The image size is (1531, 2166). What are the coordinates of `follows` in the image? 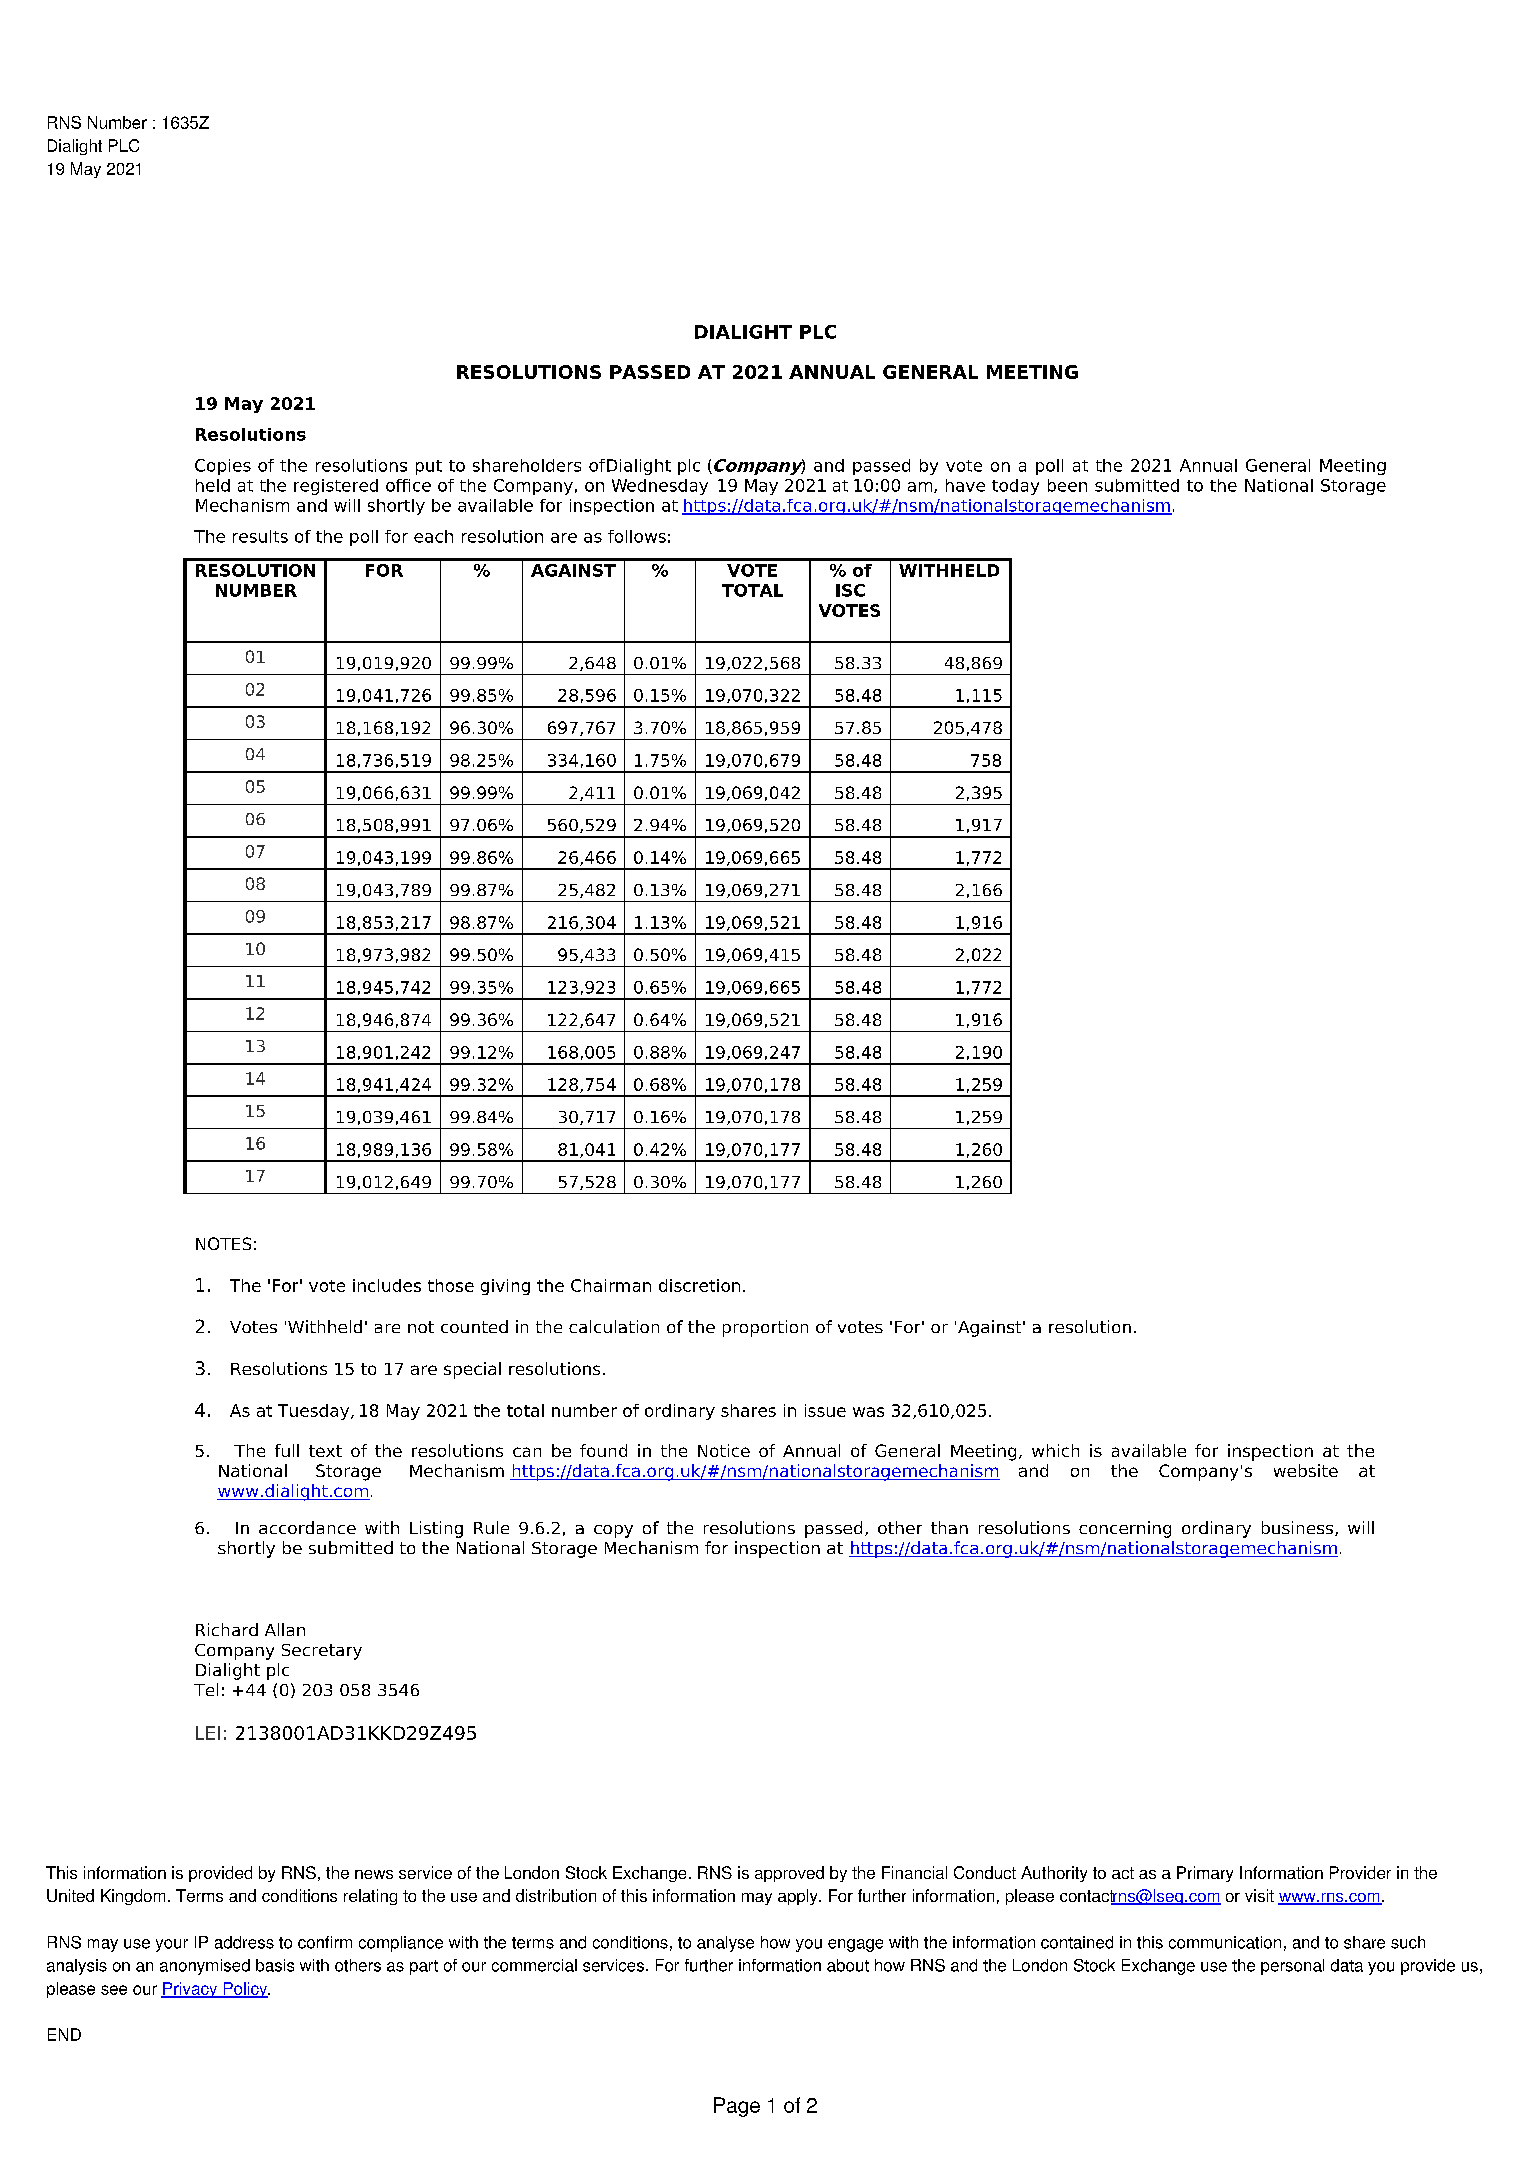 It's located at (637, 536).
